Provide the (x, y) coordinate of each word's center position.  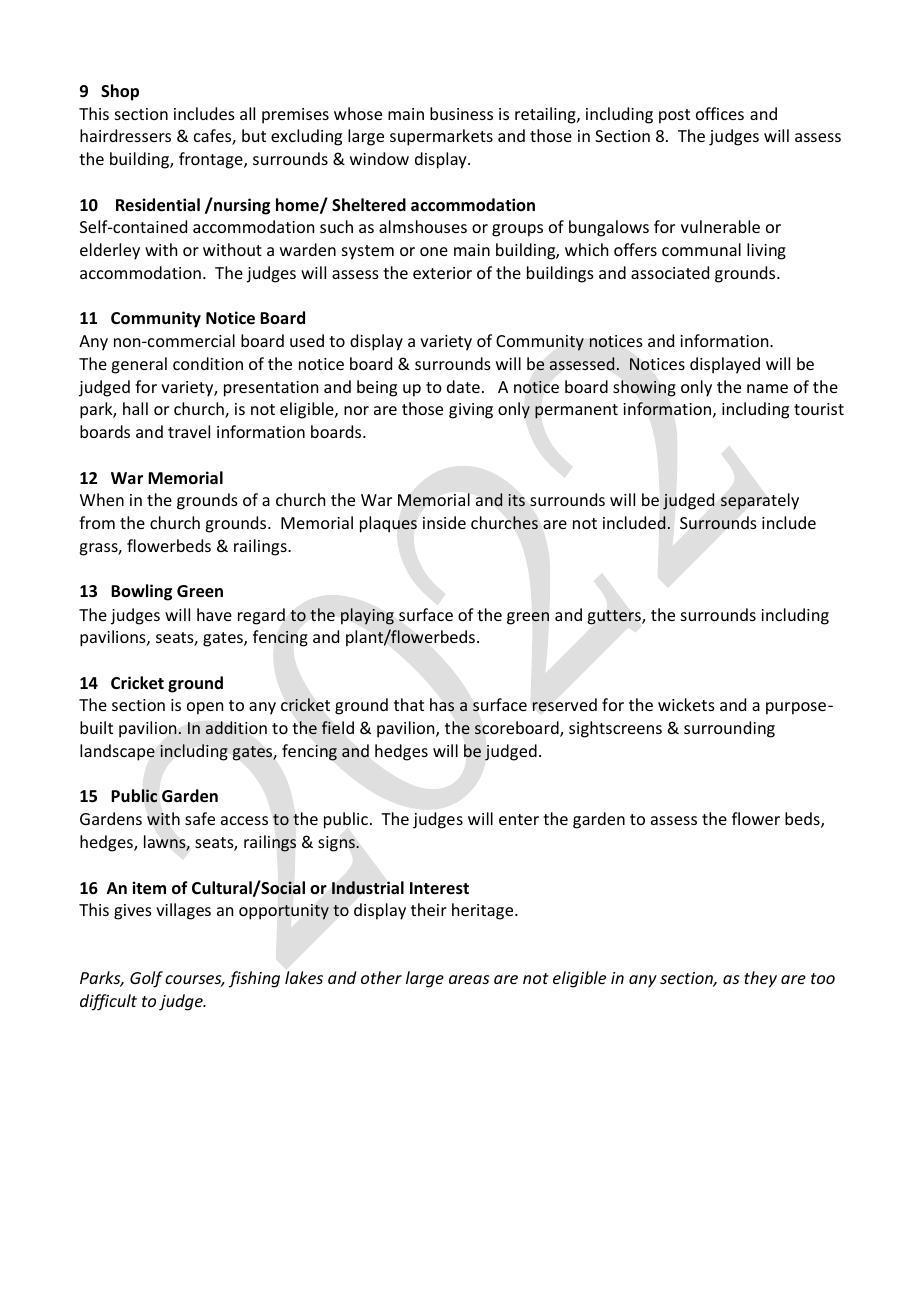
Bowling (141, 592)
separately (760, 501)
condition (208, 363)
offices (720, 113)
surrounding (729, 729)
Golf (146, 979)
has (442, 705)
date (463, 386)
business (461, 113)
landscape (117, 752)
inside (444, 522)
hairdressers (125, 135)
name (767, 388)
